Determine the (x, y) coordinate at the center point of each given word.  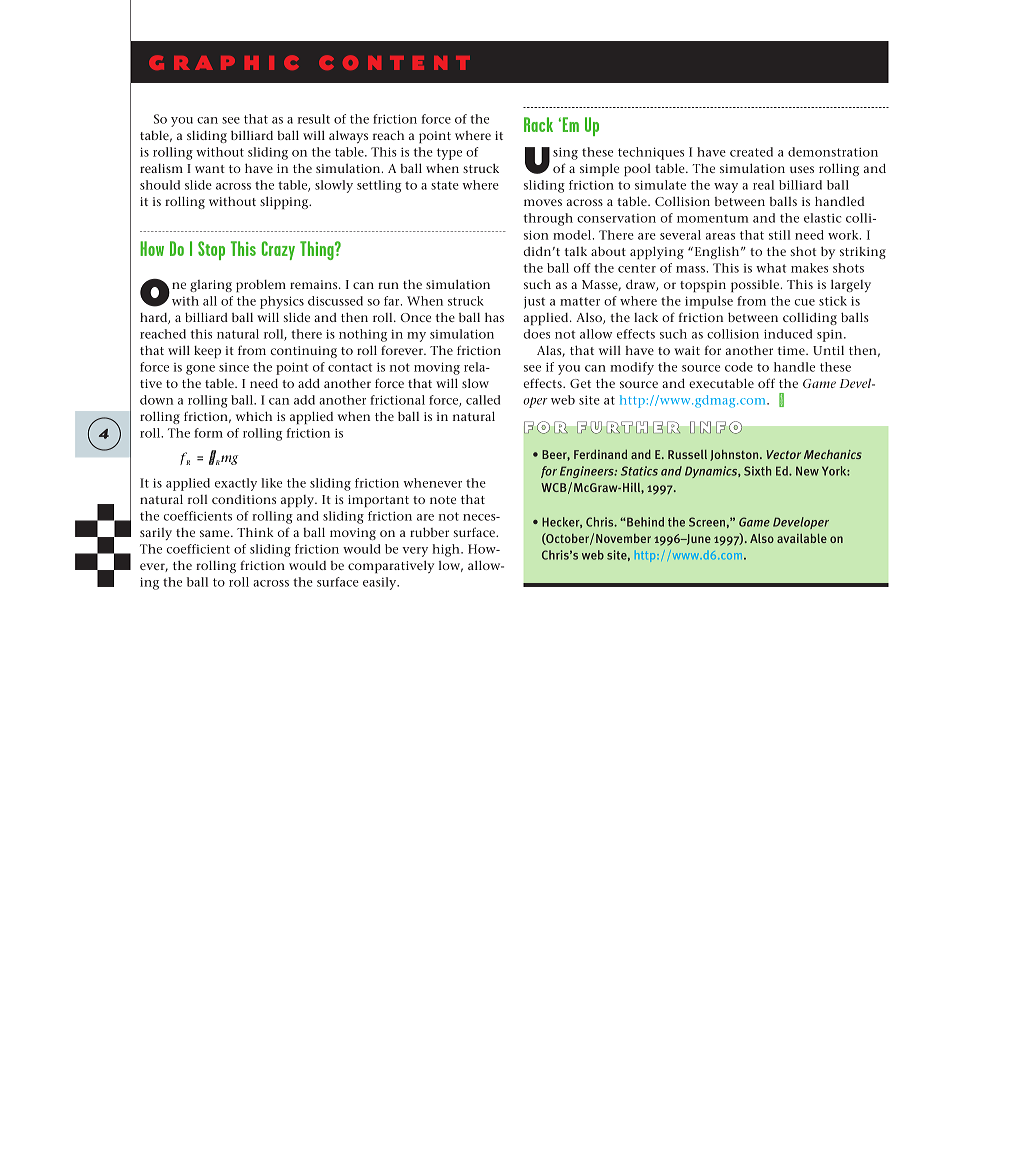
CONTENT (394, 62)
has (494, 317)
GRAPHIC (224, 62)
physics (282, 302)
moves (543, 202)
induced (788, 334)
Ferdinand (600, 454)
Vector (783, 454)
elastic (822, 218)
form (208, 433)
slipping (285, 202)
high (447, 550)
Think (255, 532)
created (751, 152)
